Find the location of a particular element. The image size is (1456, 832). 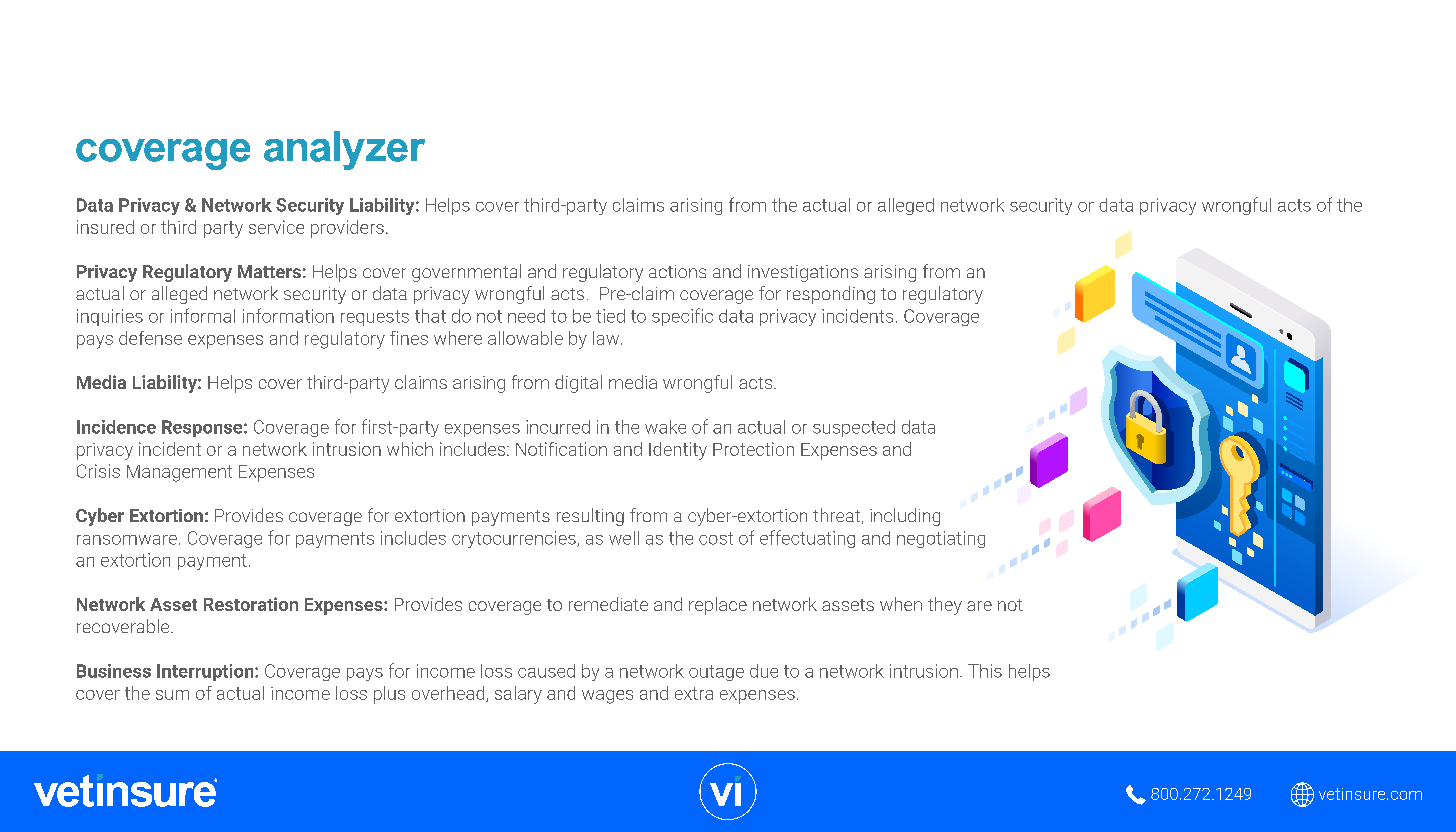

responding is located at coordinates (831, 295).
